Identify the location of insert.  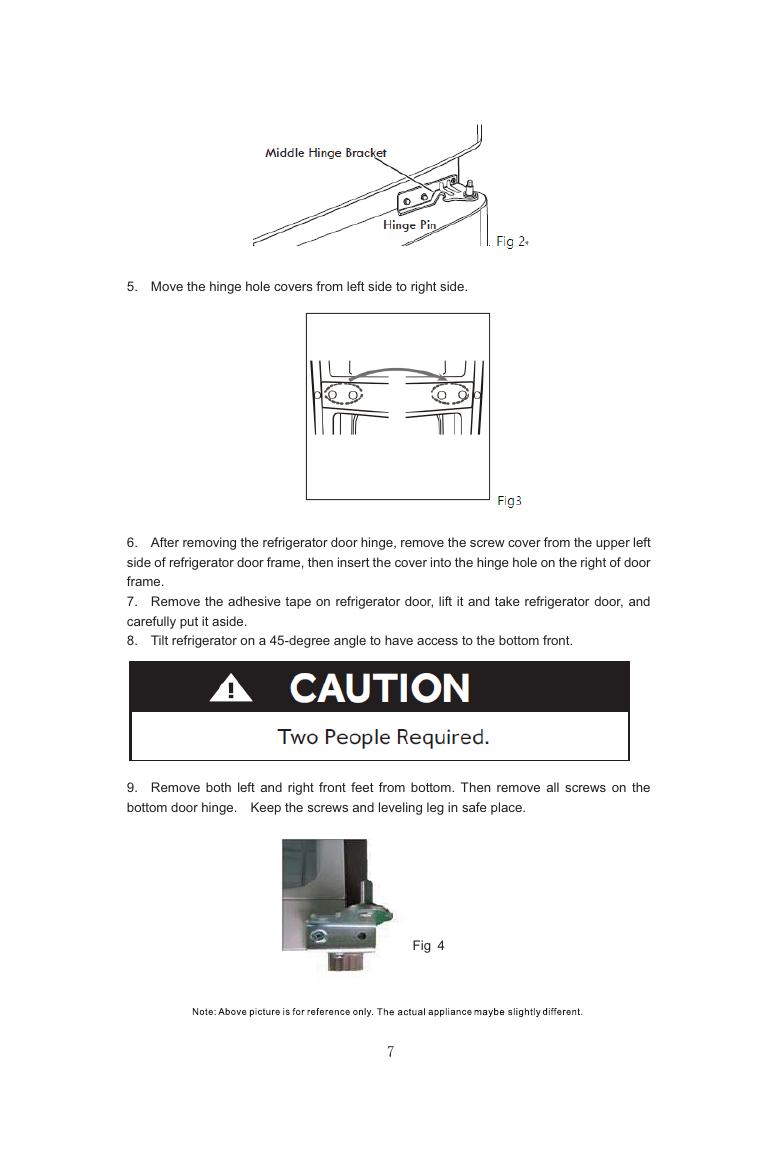
(354, 562).
